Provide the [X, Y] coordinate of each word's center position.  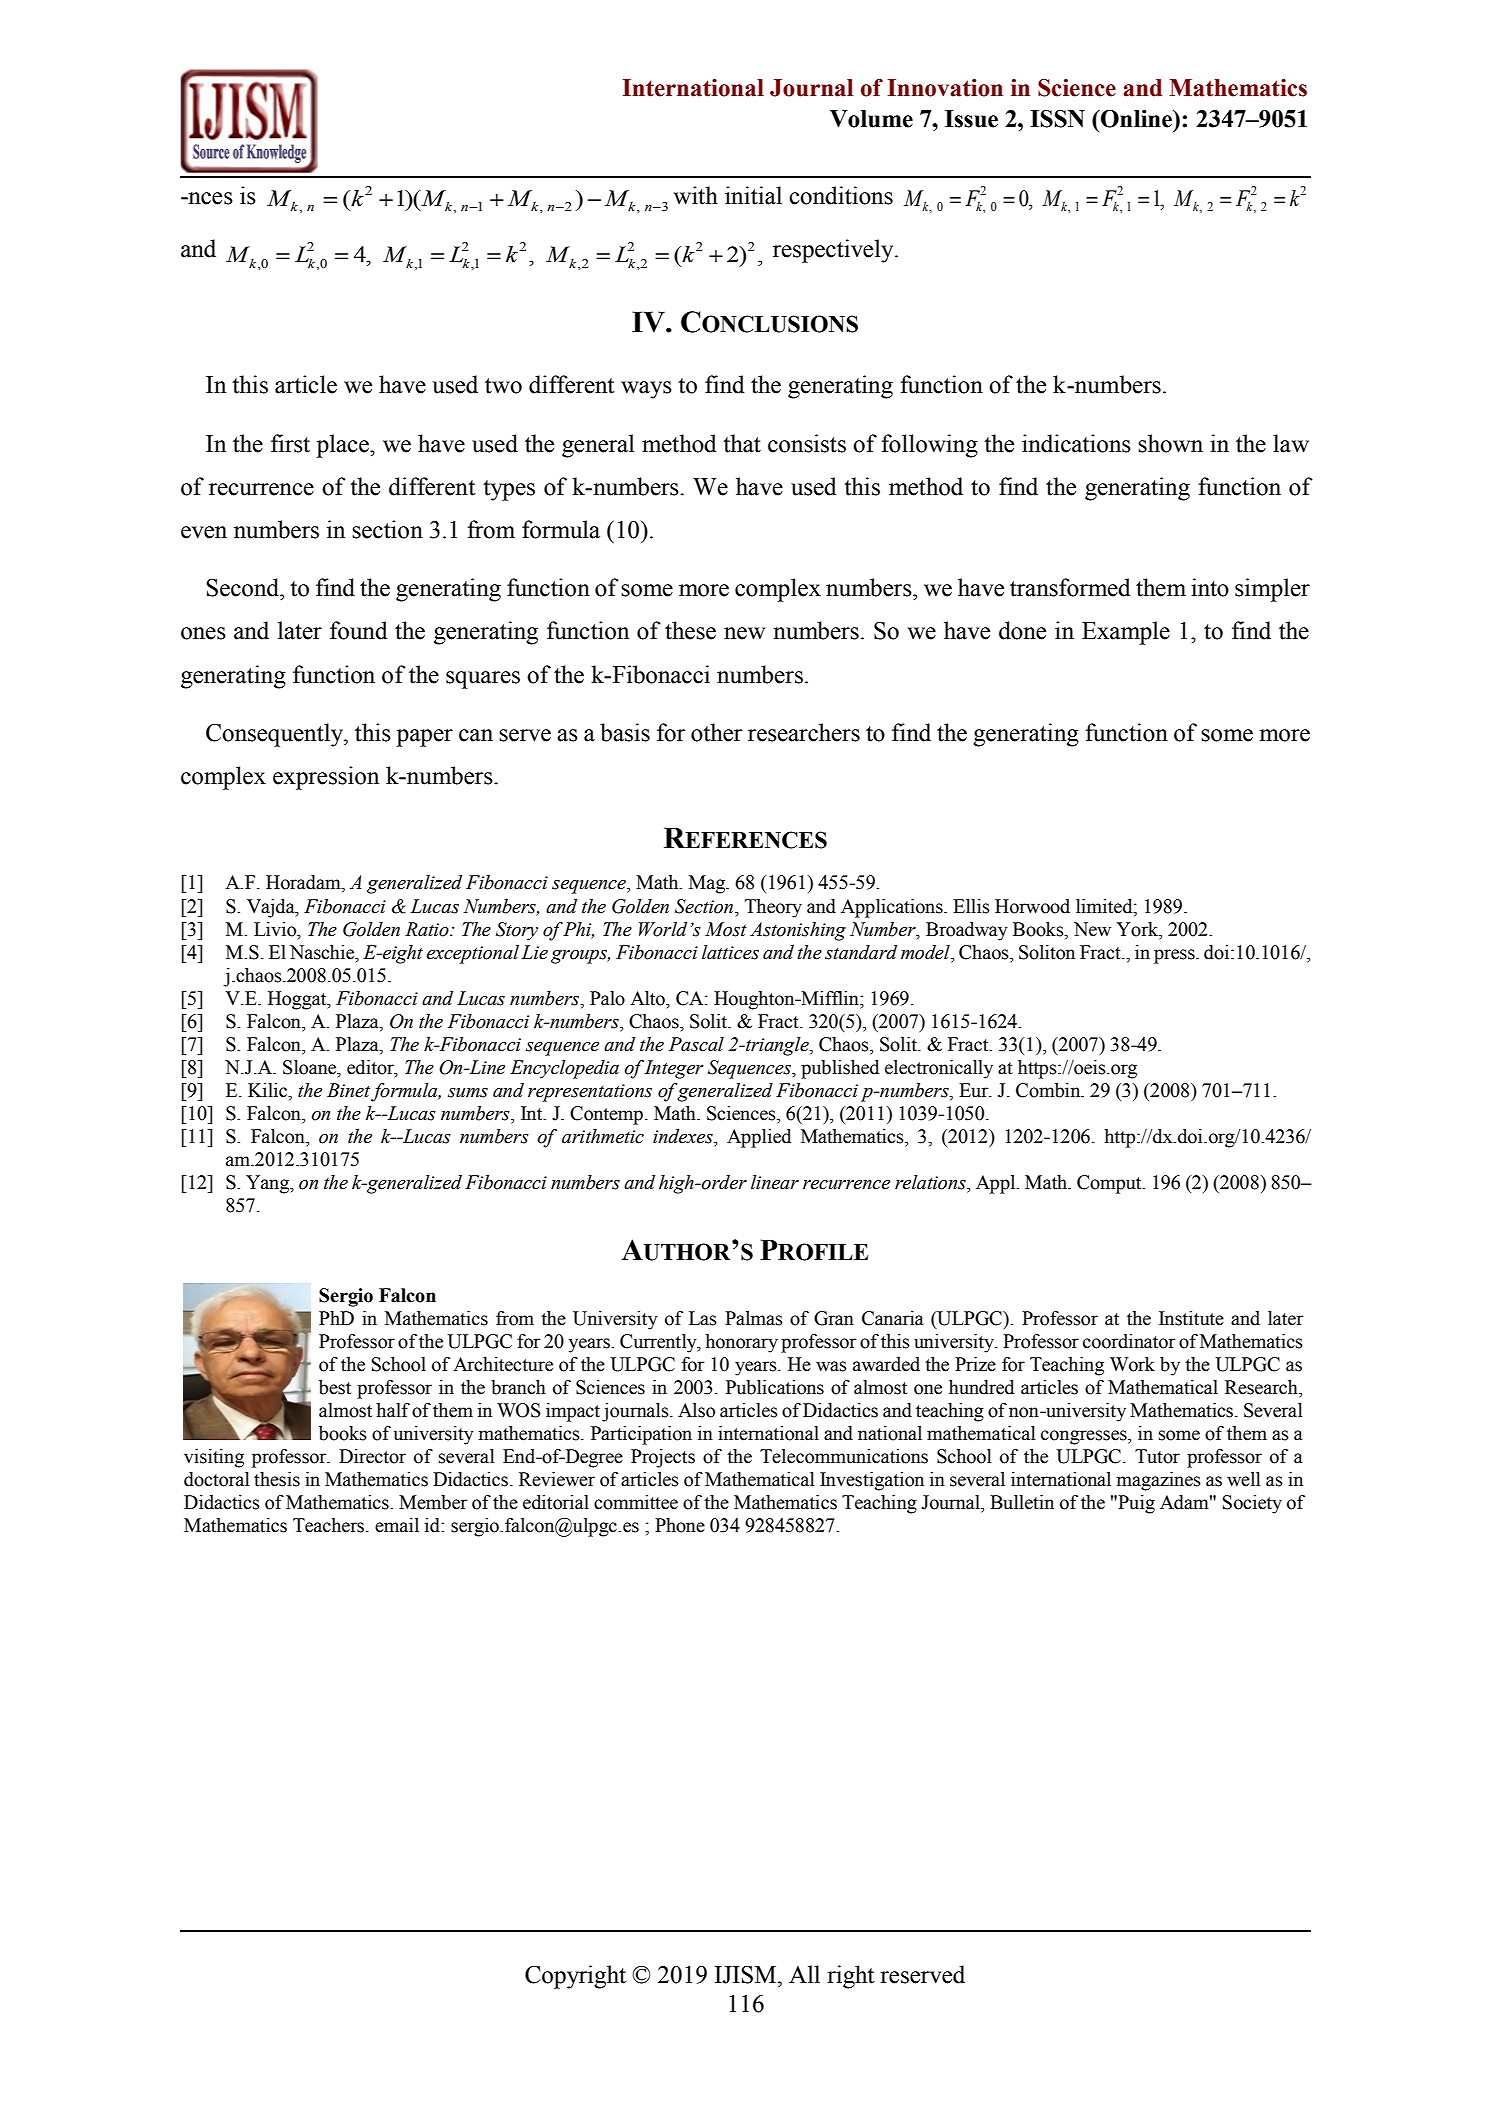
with [696, 195]
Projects [663, 1458]
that [742, 443]
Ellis [971, 906]
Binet [348, 1090]
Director [372, 1456]
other [716, 732]
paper [424, 738]
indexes [684, 1137]
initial [753, 195]
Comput [1110, 1184]
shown [1170, 443]
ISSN [1057, 119]
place [343, 446]
